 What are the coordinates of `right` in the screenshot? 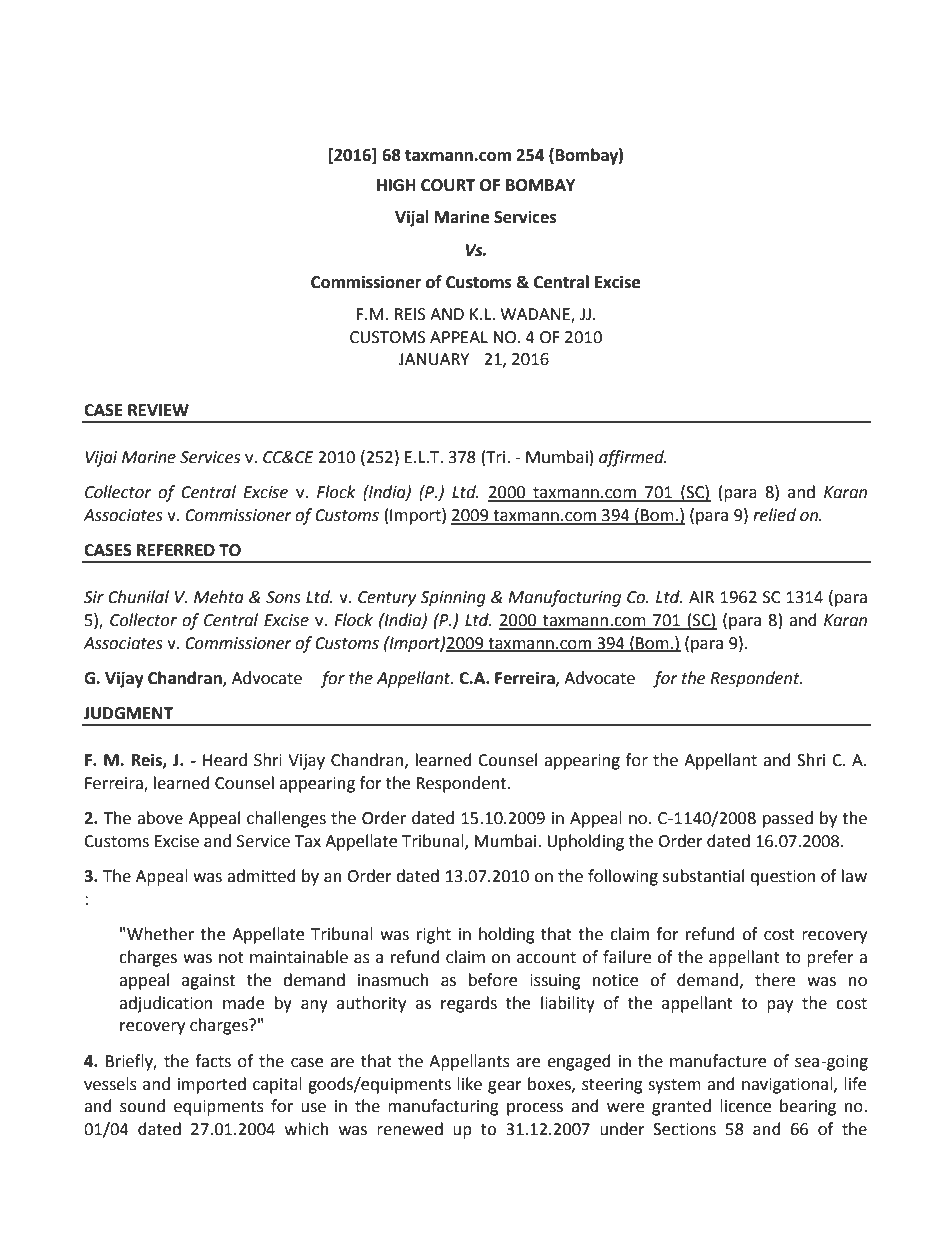 It's located at (434, 935).
